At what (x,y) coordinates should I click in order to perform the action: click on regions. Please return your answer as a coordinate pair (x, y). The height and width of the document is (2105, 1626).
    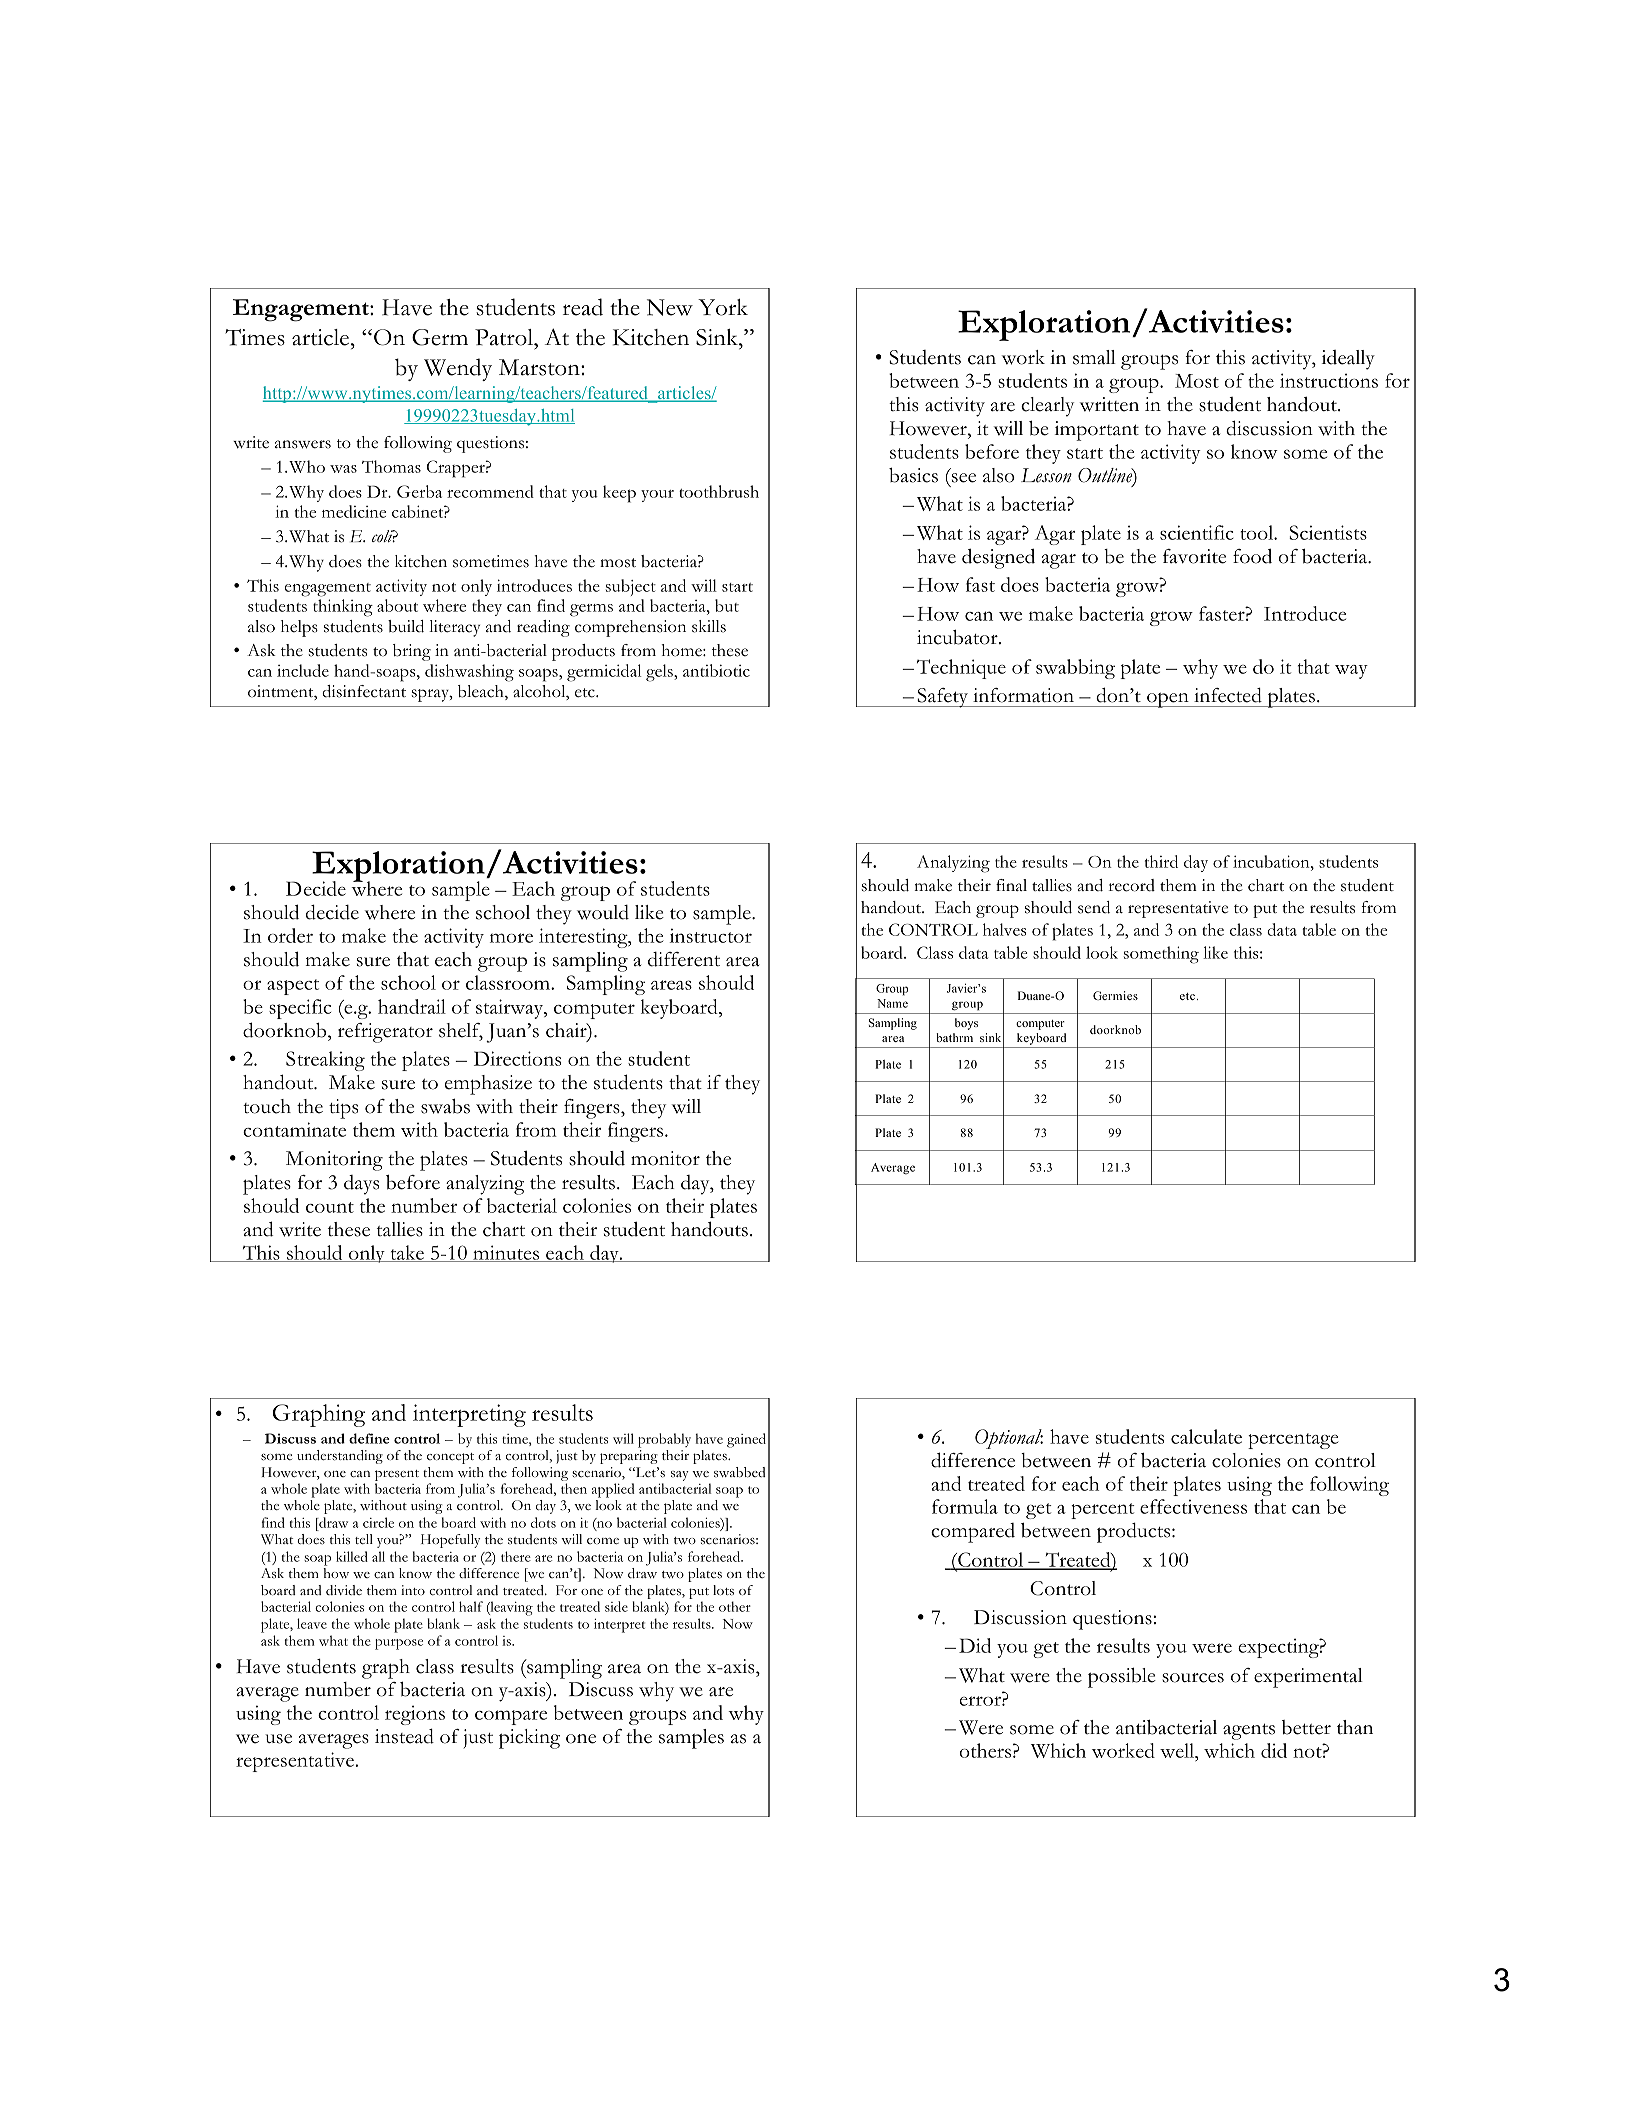
    Looking at the image, I should click on (415, 1715).
